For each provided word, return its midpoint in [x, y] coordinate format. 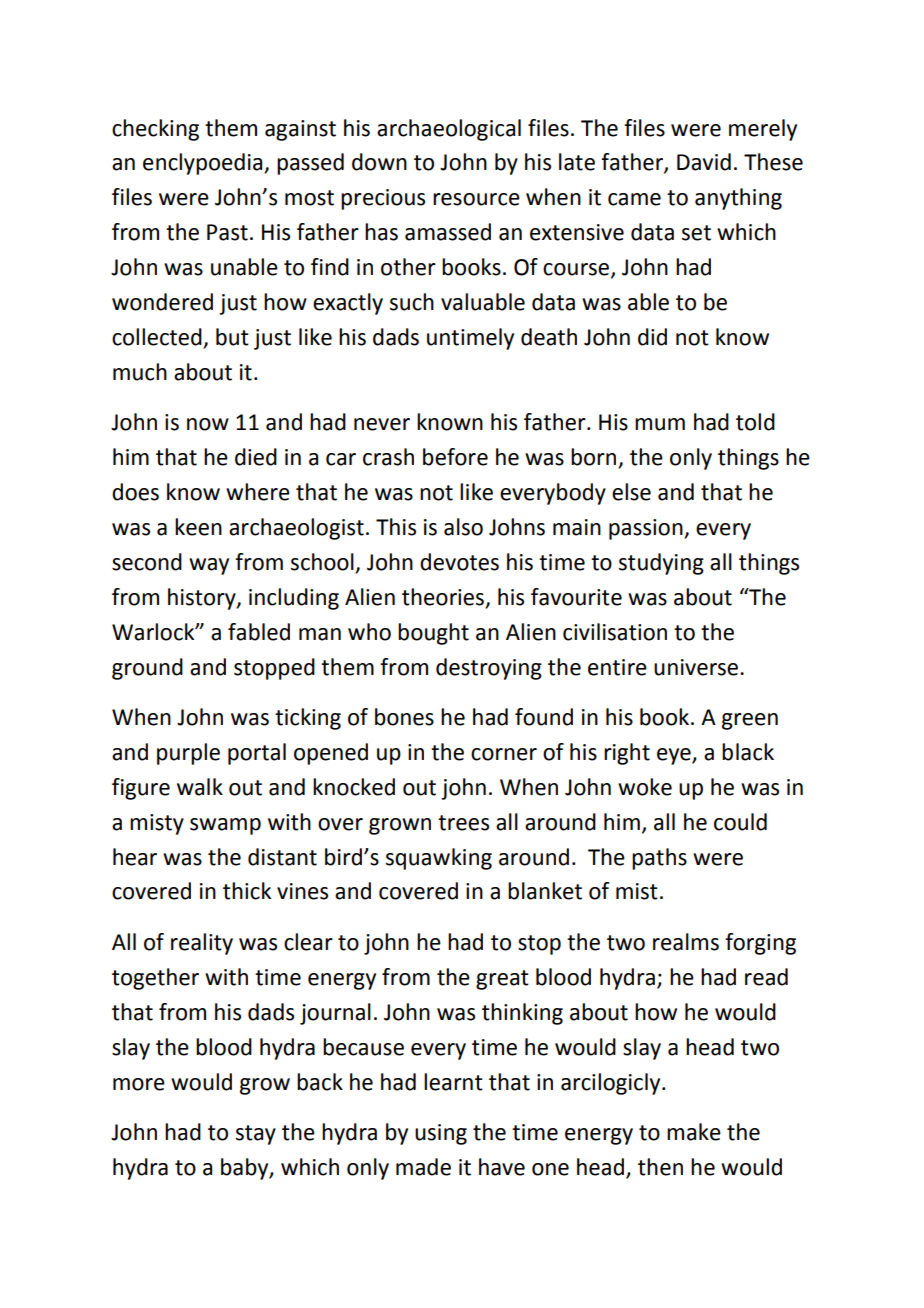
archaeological [449, 130]
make [694, 1132]
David [704, 162]
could [740, 822]
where [258, 492]
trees [463, 823]
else [631, 492]
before [455, 457]
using [441, 1134]
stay [256, 1135]
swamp [225, 826]
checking [155, 130]
